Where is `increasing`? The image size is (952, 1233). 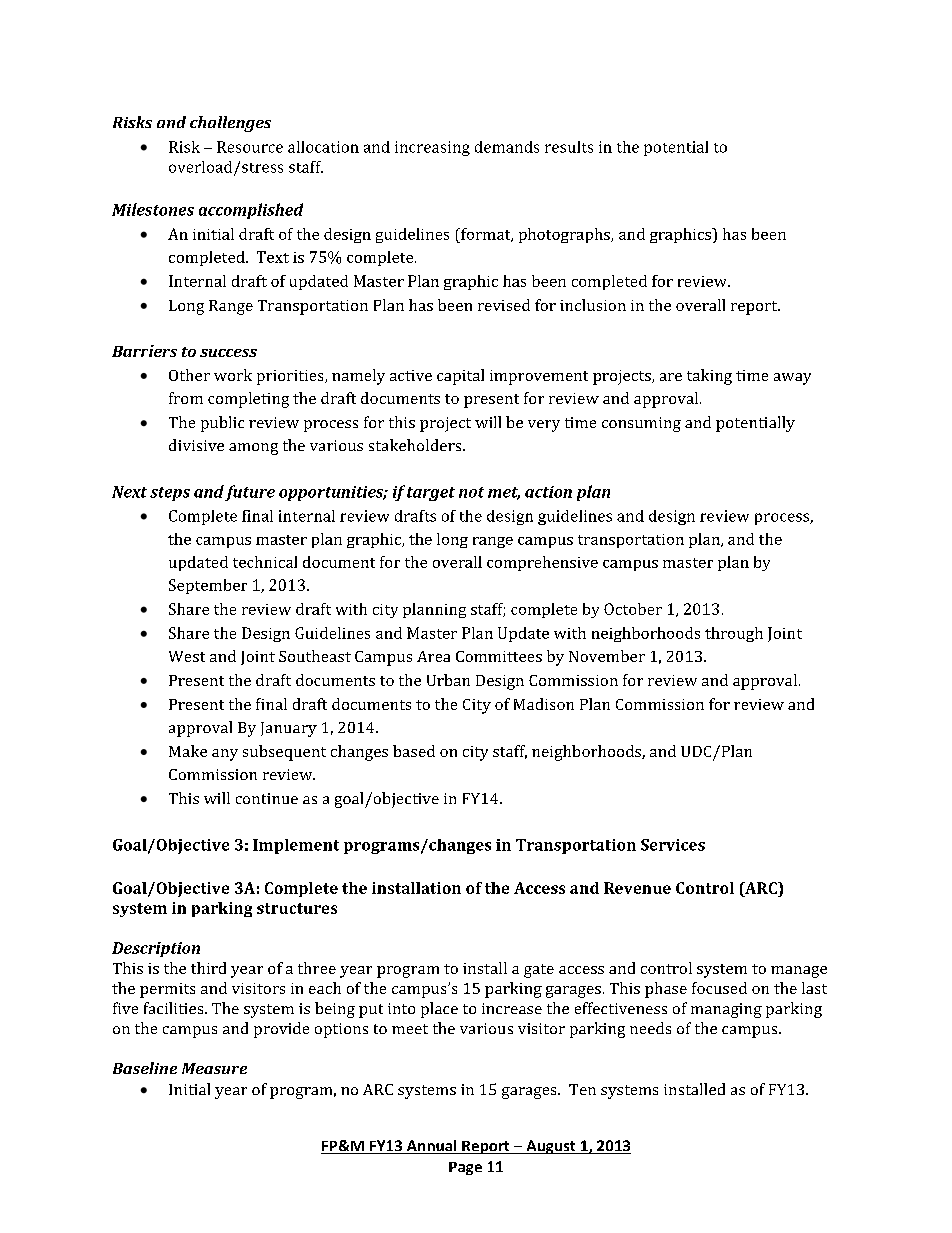 increasing is located at coordinates (432, 148).
